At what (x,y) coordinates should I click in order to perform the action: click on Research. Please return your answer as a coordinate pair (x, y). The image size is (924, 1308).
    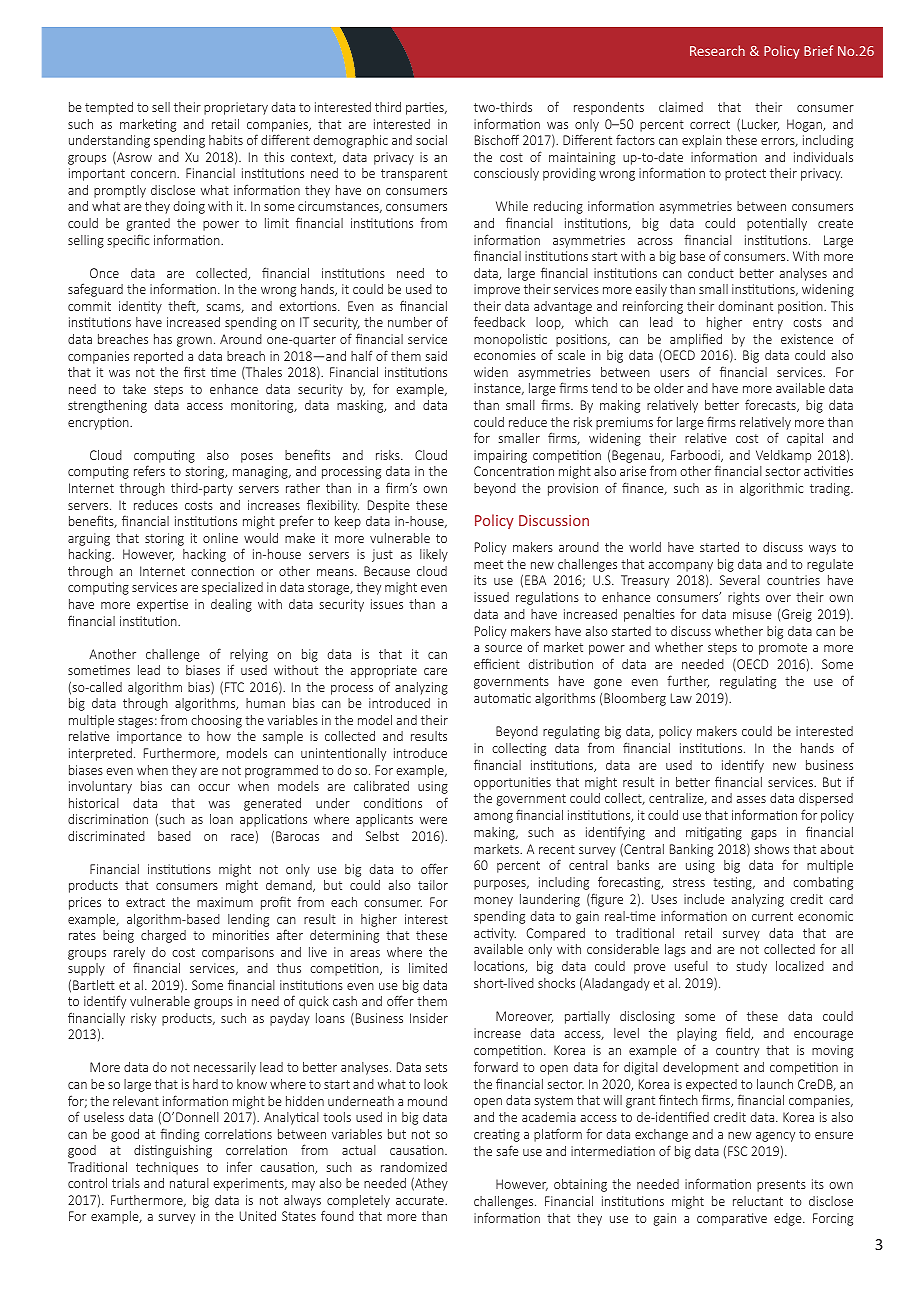
    Looking at the image, I should click on (717, 50).
